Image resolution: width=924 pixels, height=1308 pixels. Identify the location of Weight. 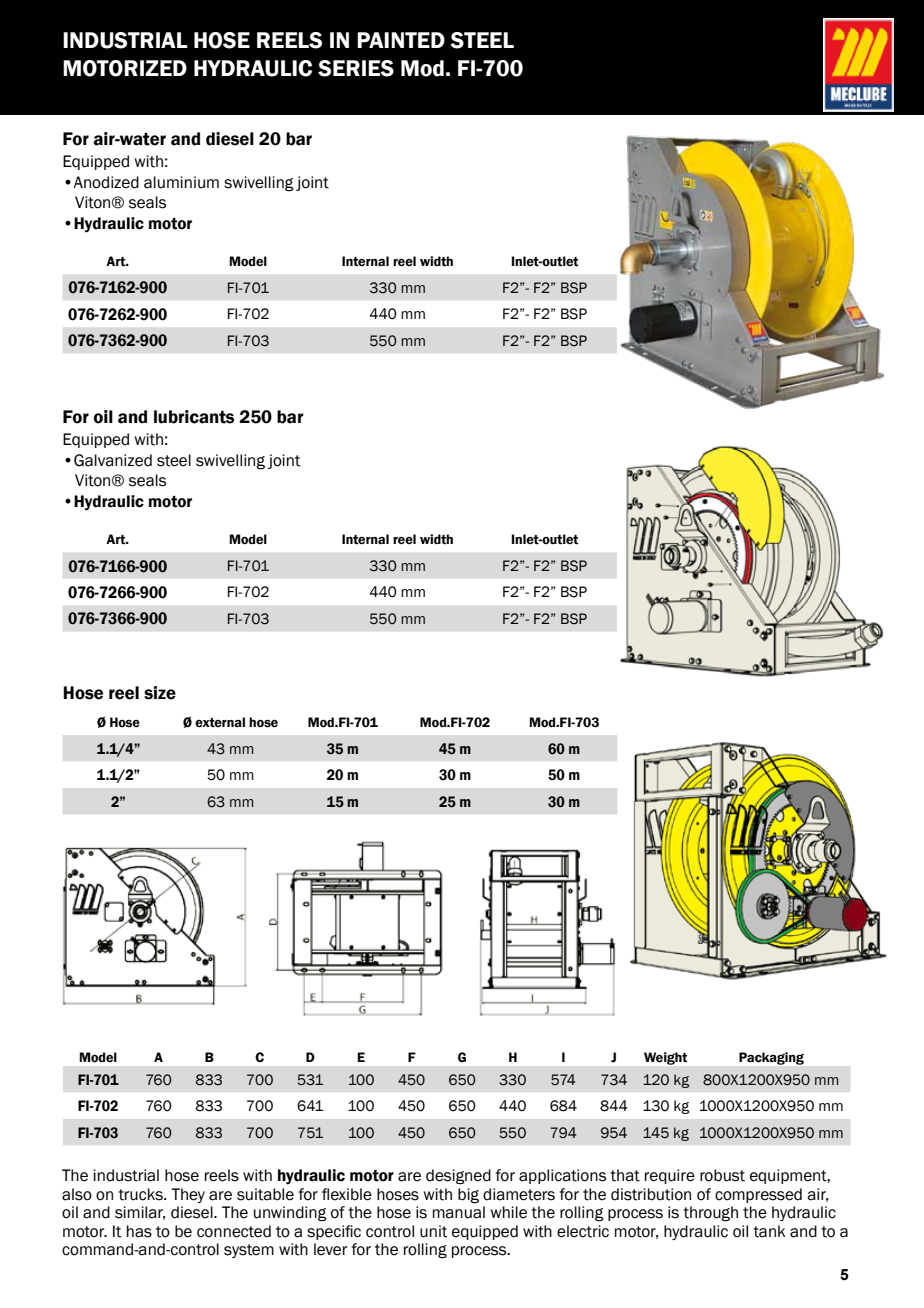
(665, 1058).
